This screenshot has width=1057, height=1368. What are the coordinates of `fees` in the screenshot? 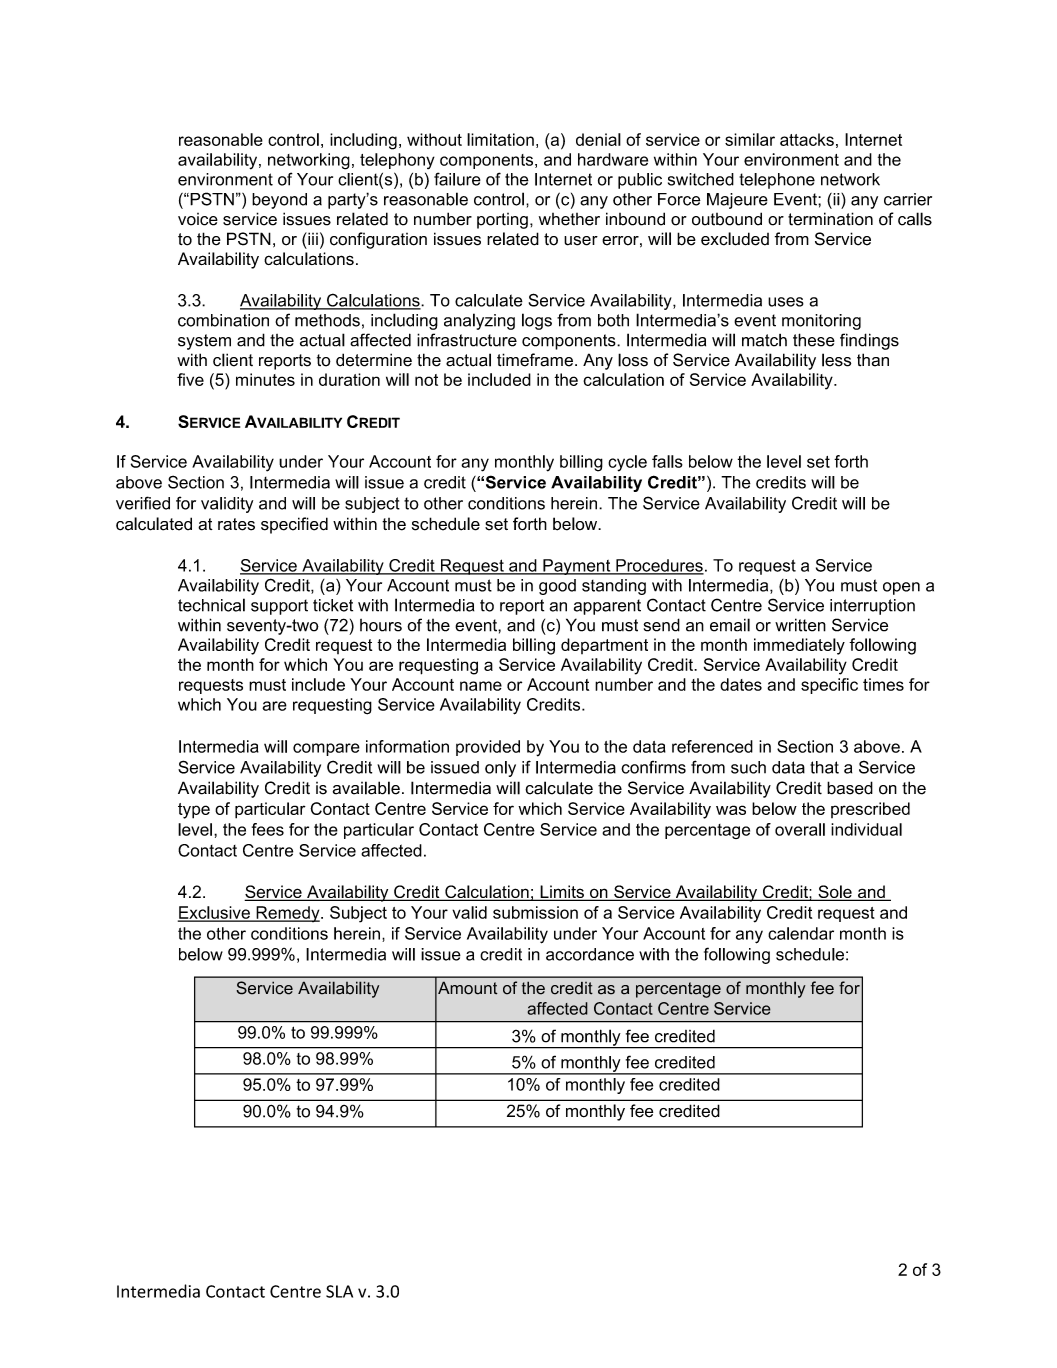 It's located at (268, 829).
